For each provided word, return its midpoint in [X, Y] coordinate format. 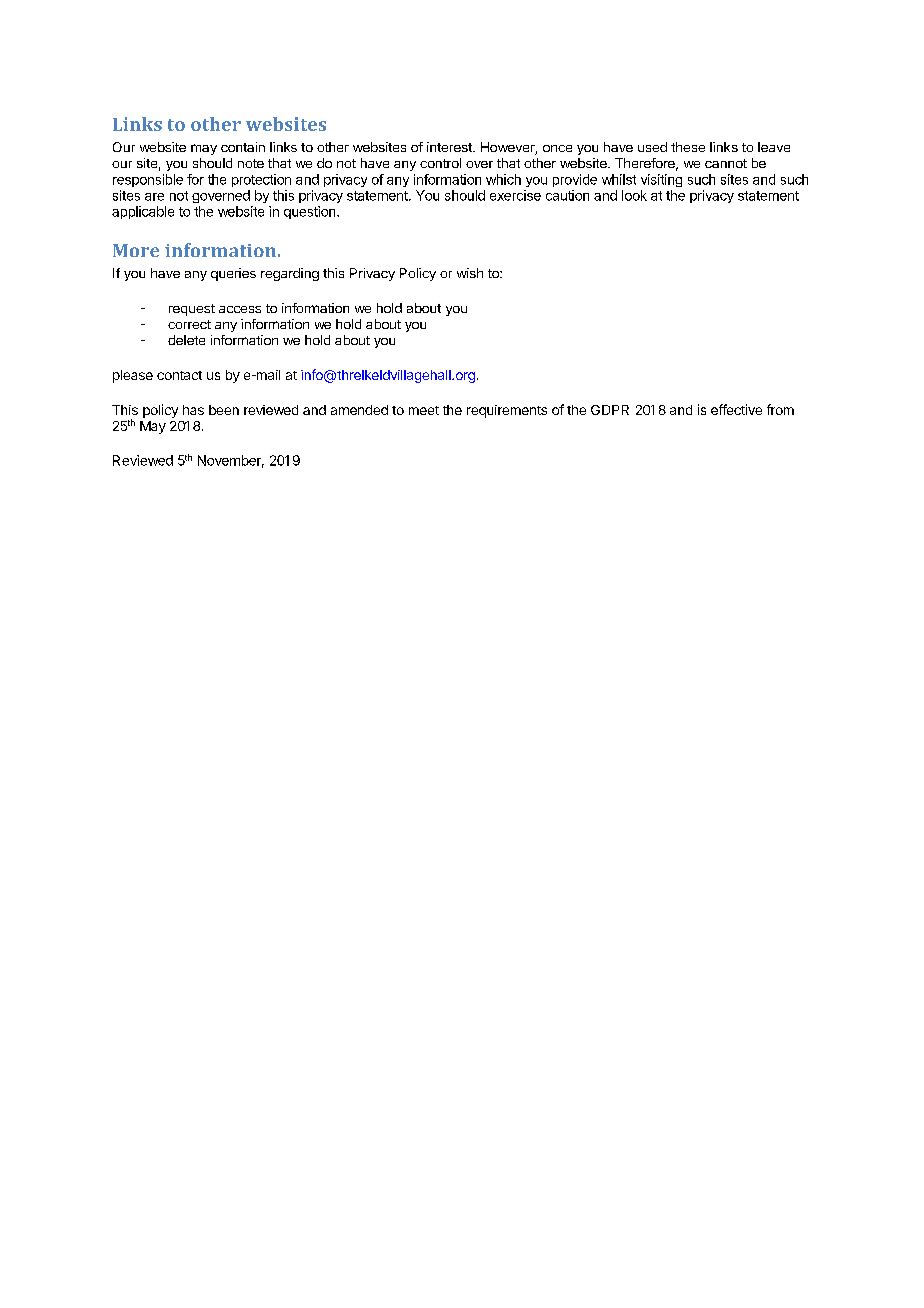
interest [450, 147]
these [688, 147]
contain [243, 147]
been [224, 410]
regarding [290, 274]
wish [470, 273]
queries [233, 274]
